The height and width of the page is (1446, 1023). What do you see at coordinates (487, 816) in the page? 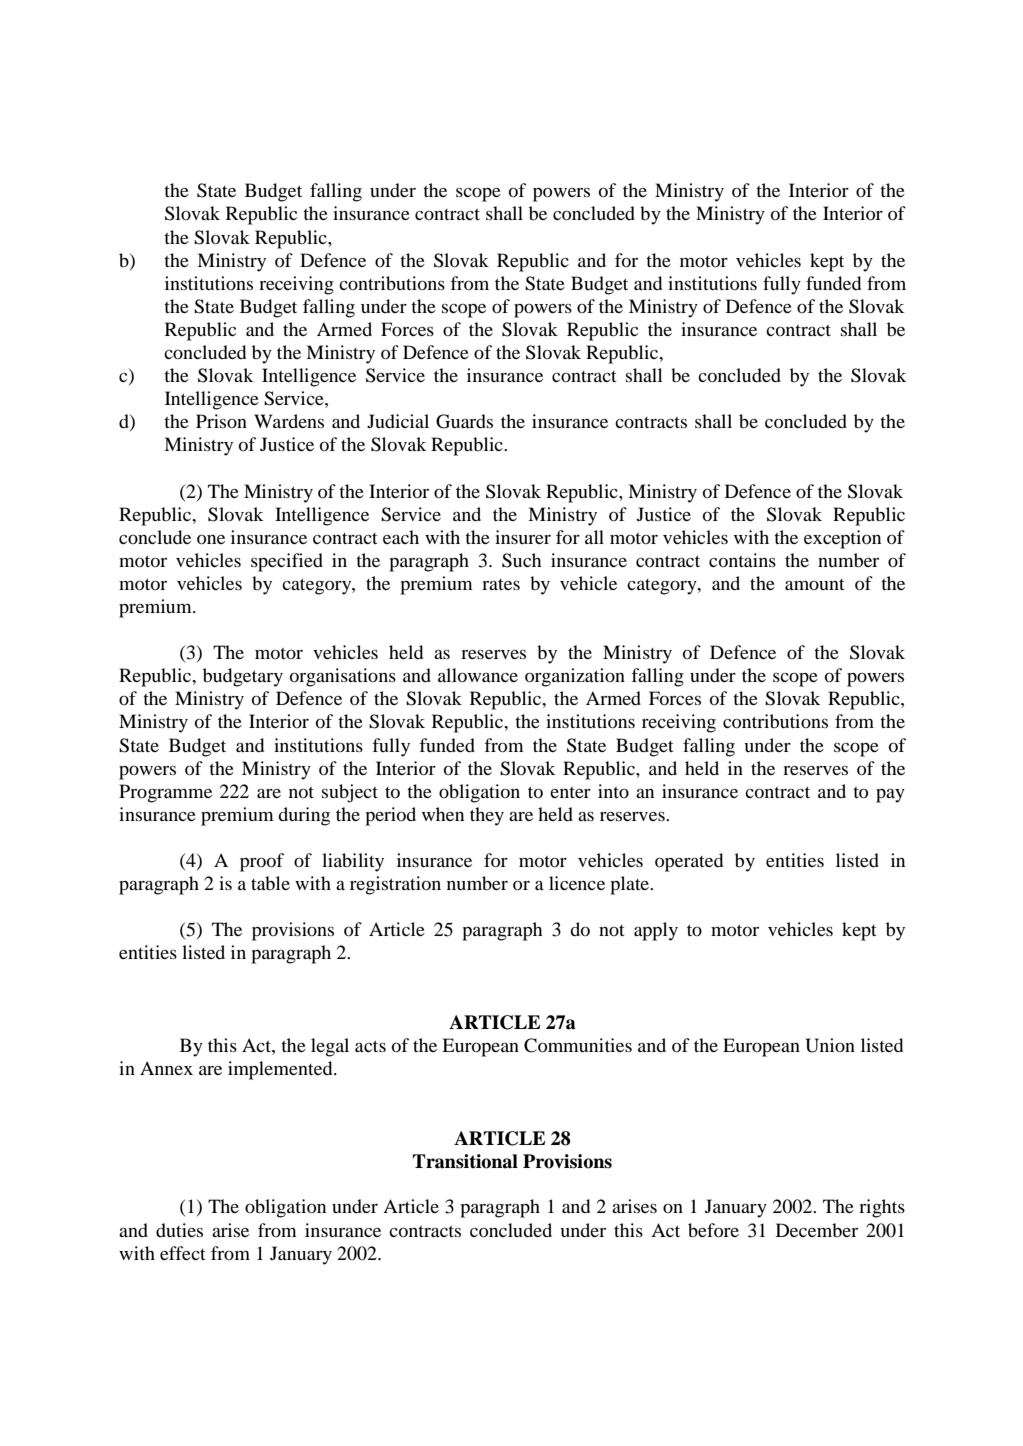
I see `they` at bounding box center [487, 816].
